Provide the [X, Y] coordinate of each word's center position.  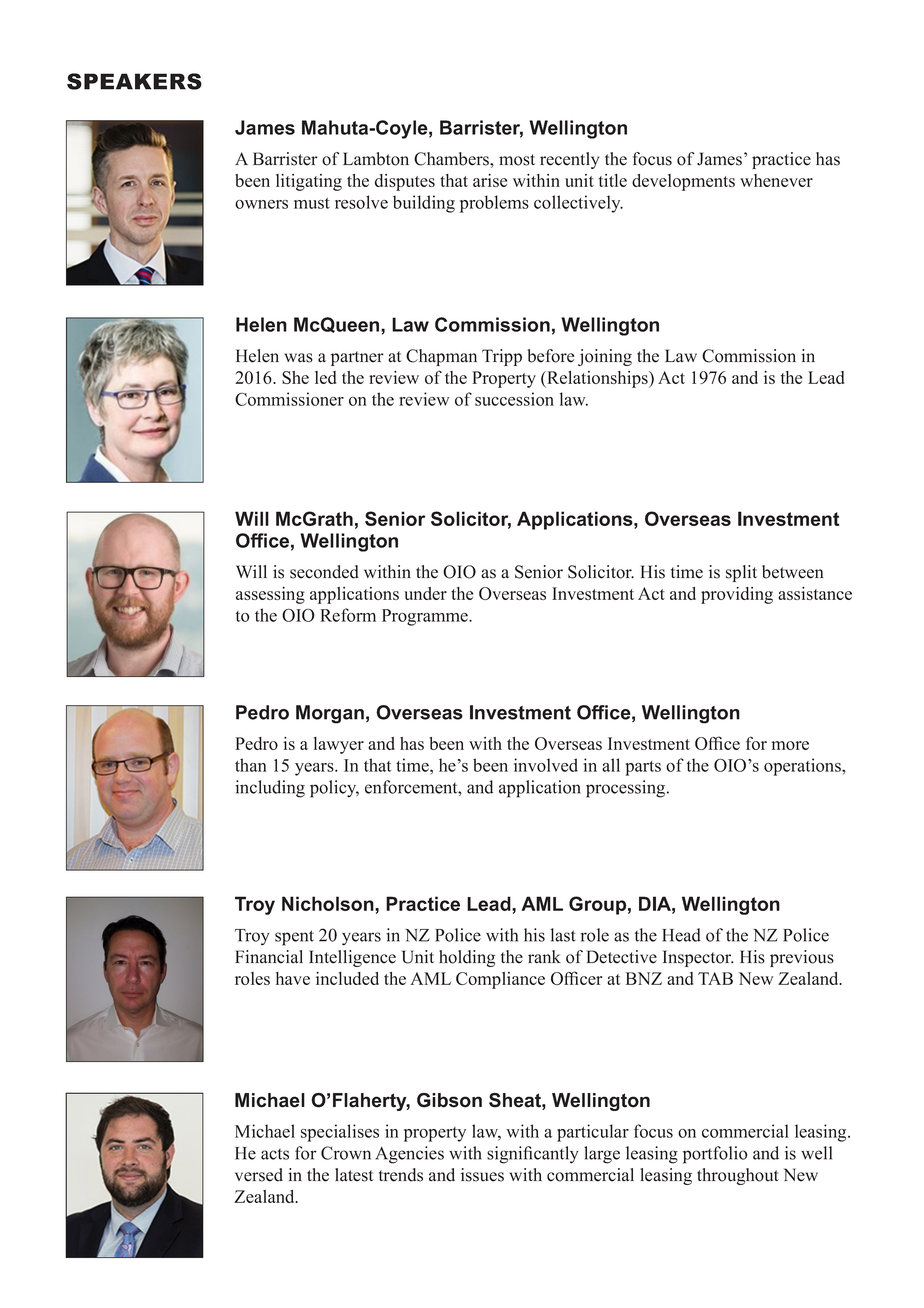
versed [259, 1175]
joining [605, 357]
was [298, 358]
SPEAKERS [134, 81]
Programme [426, 617]
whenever [776, 180]
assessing [270, 595]
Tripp [502, 357]
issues [482, 1175]
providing [737, 595]
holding [467, 958]
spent [294, 938]
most [517, 160]
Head [681, 935]
